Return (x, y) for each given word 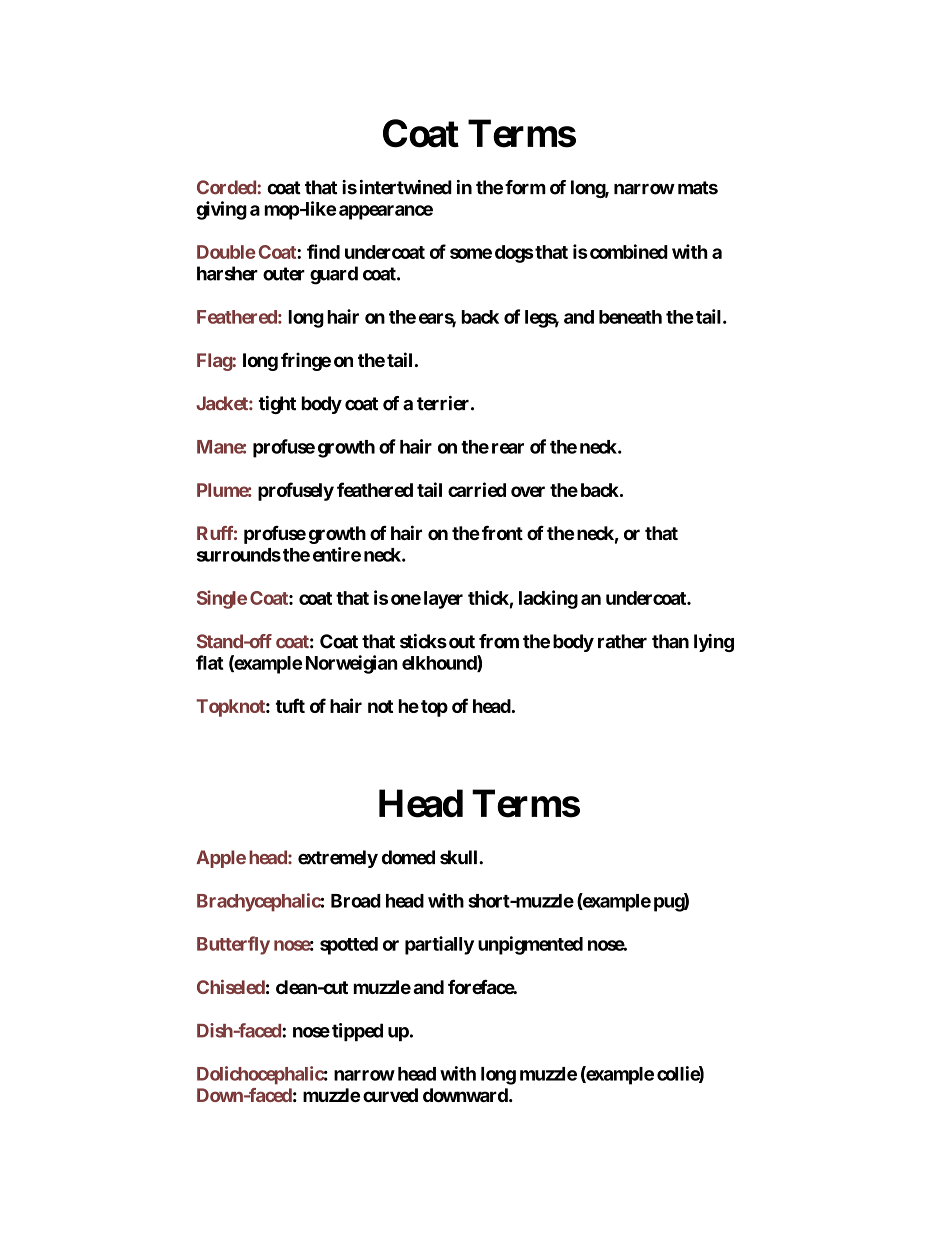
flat (209, 662)
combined (627, 251)
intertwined (406, 187)
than (670, 641)
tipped (357, 1032)
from (499, 641)
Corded (226, 187)
